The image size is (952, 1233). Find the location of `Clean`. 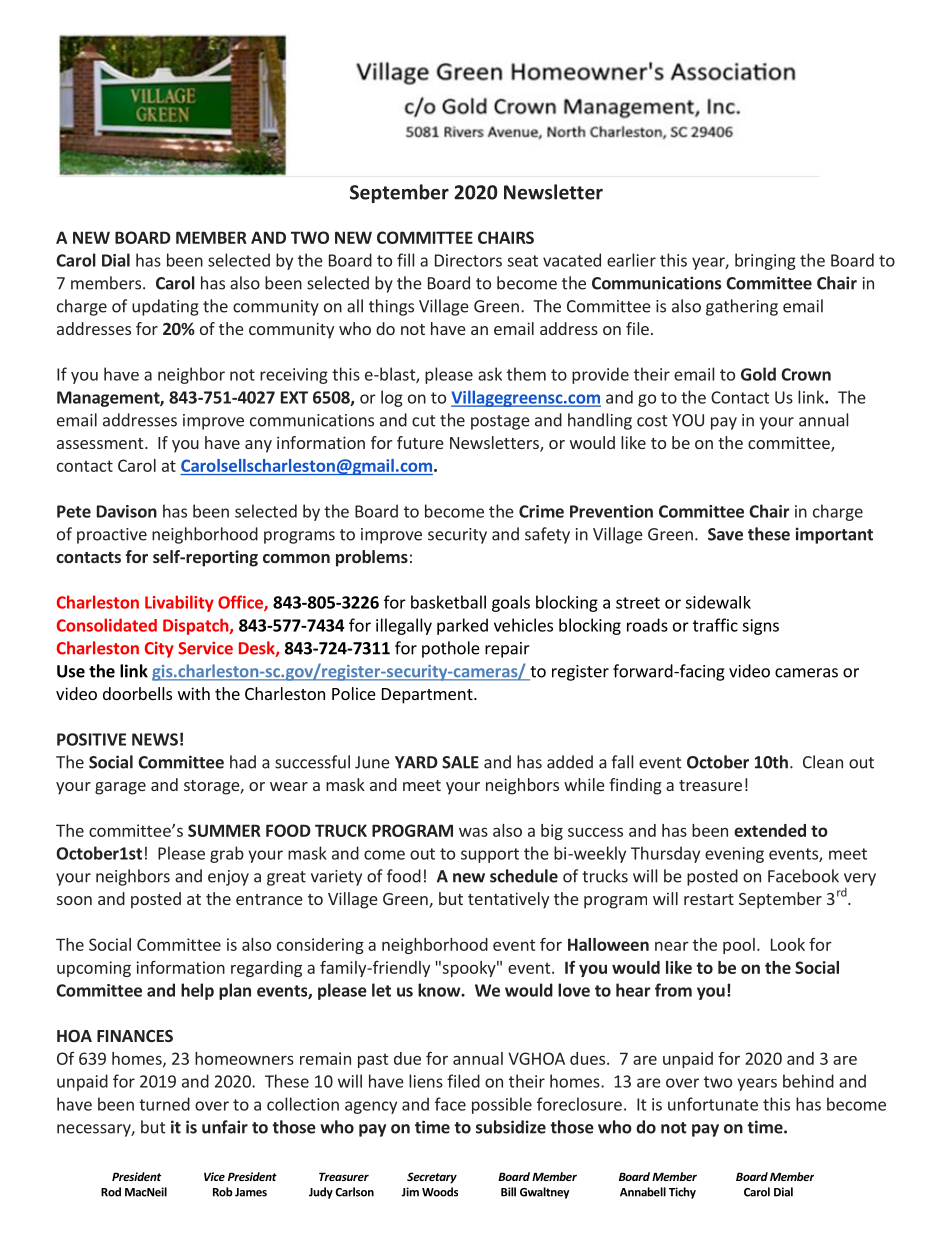

Clean is located at coordinates (823, 762).
